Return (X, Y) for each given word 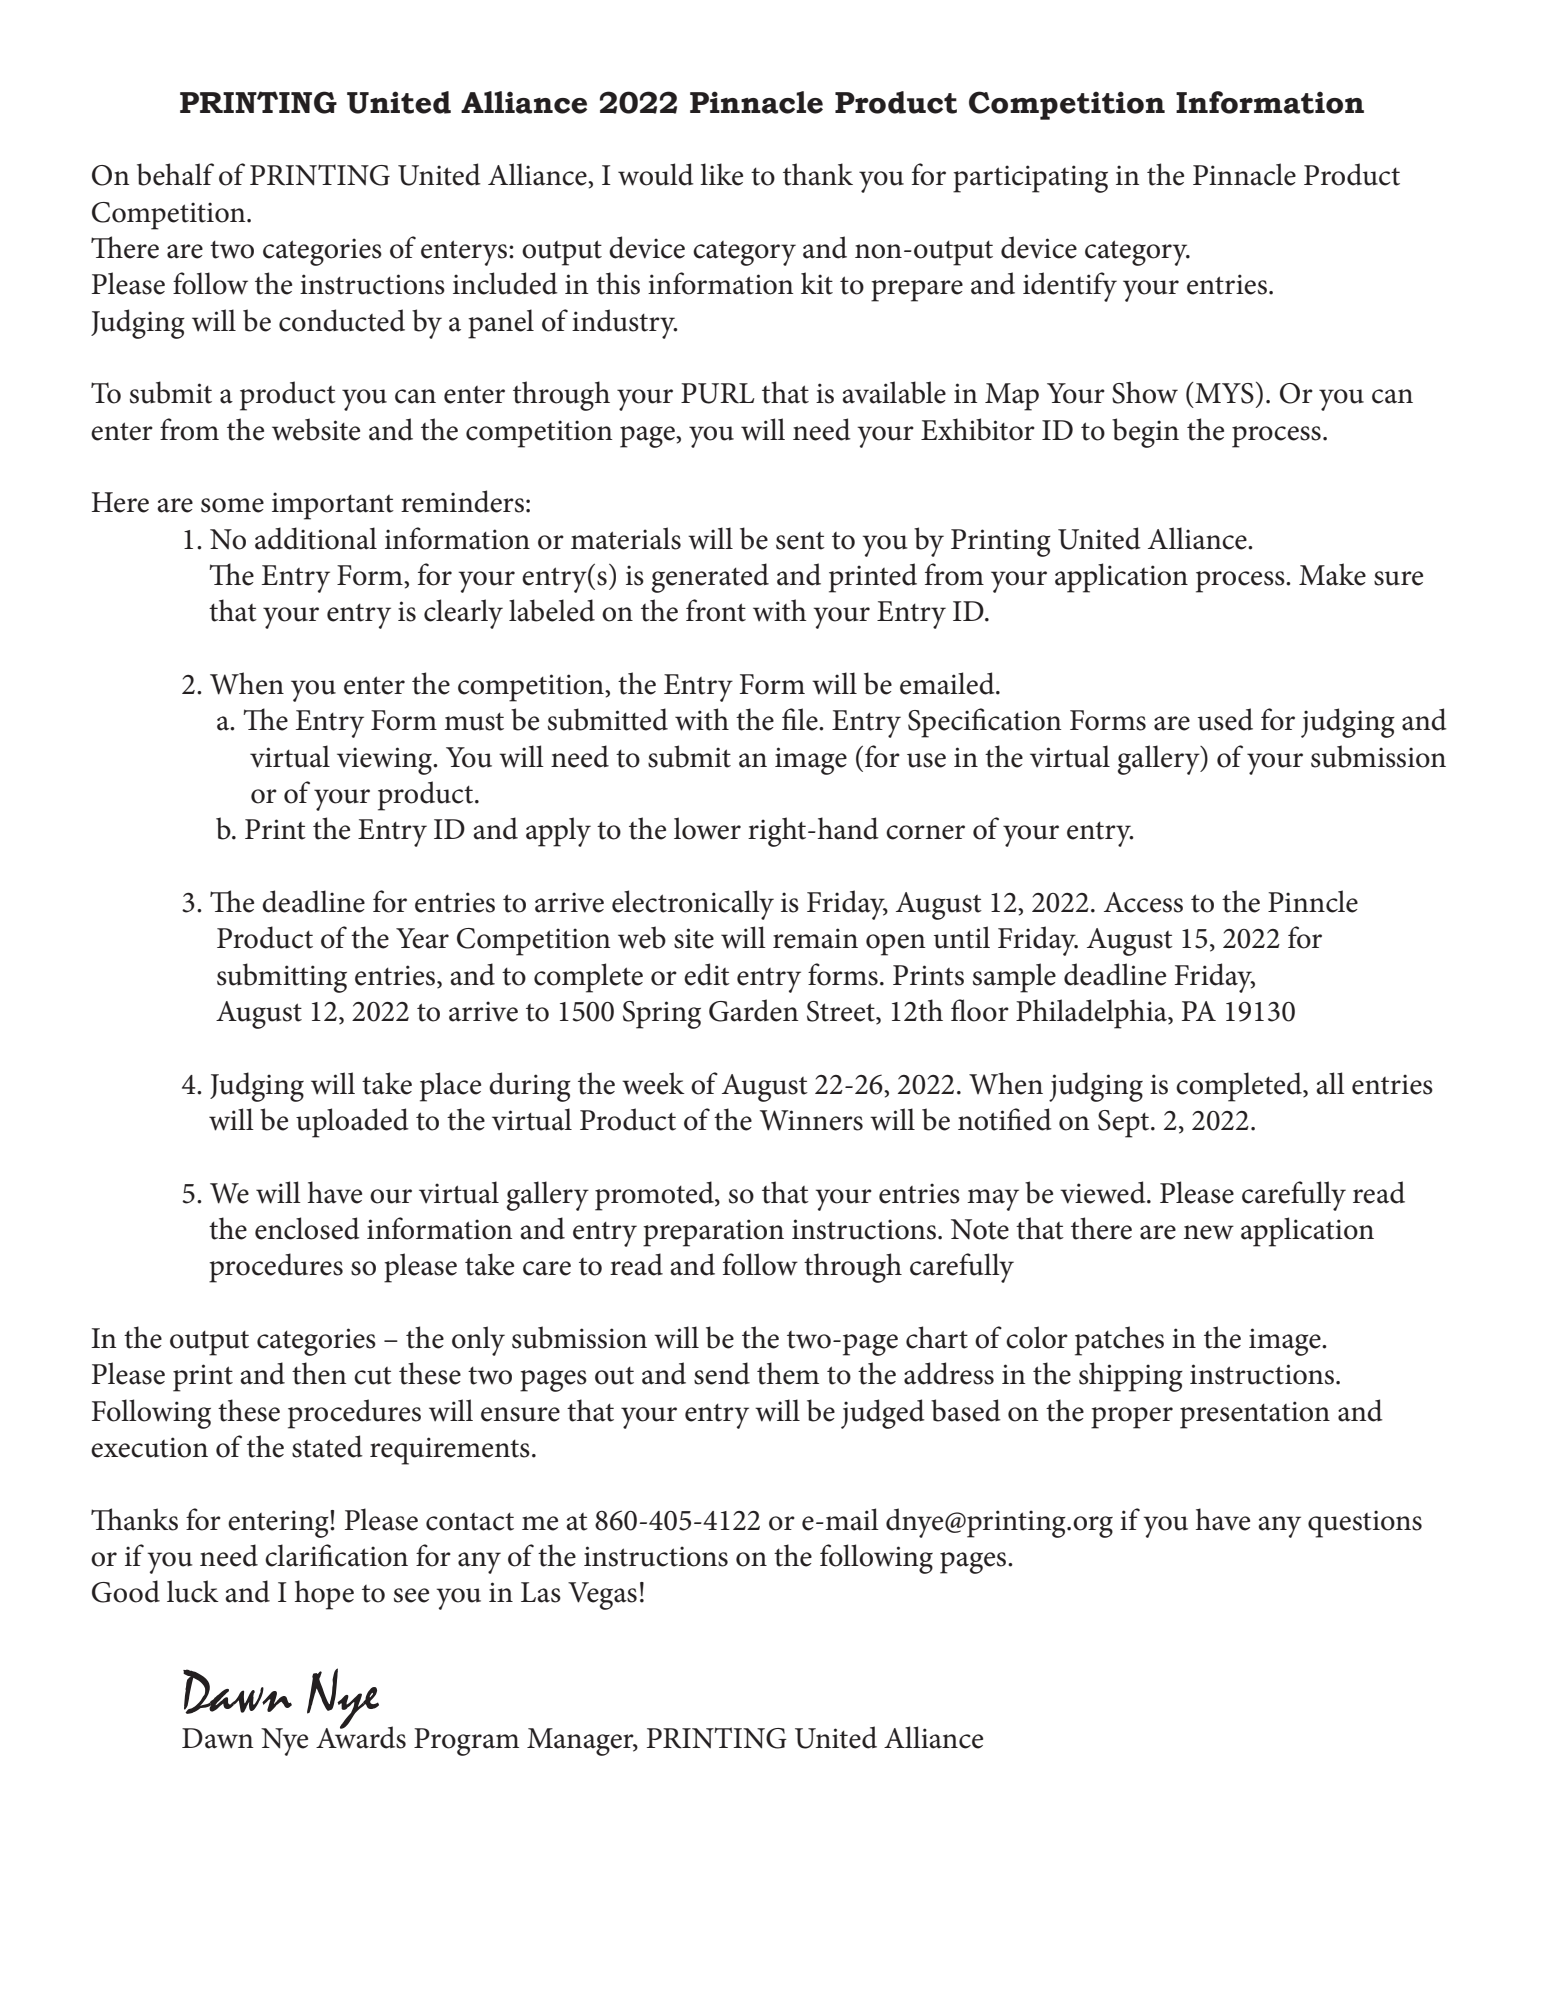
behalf (175, 174)
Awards (361, 1736)
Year (422, 938)
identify (1070, 287)
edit (707, 974)
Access (1143, 902)
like (721, 174)
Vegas (602, 1596)
